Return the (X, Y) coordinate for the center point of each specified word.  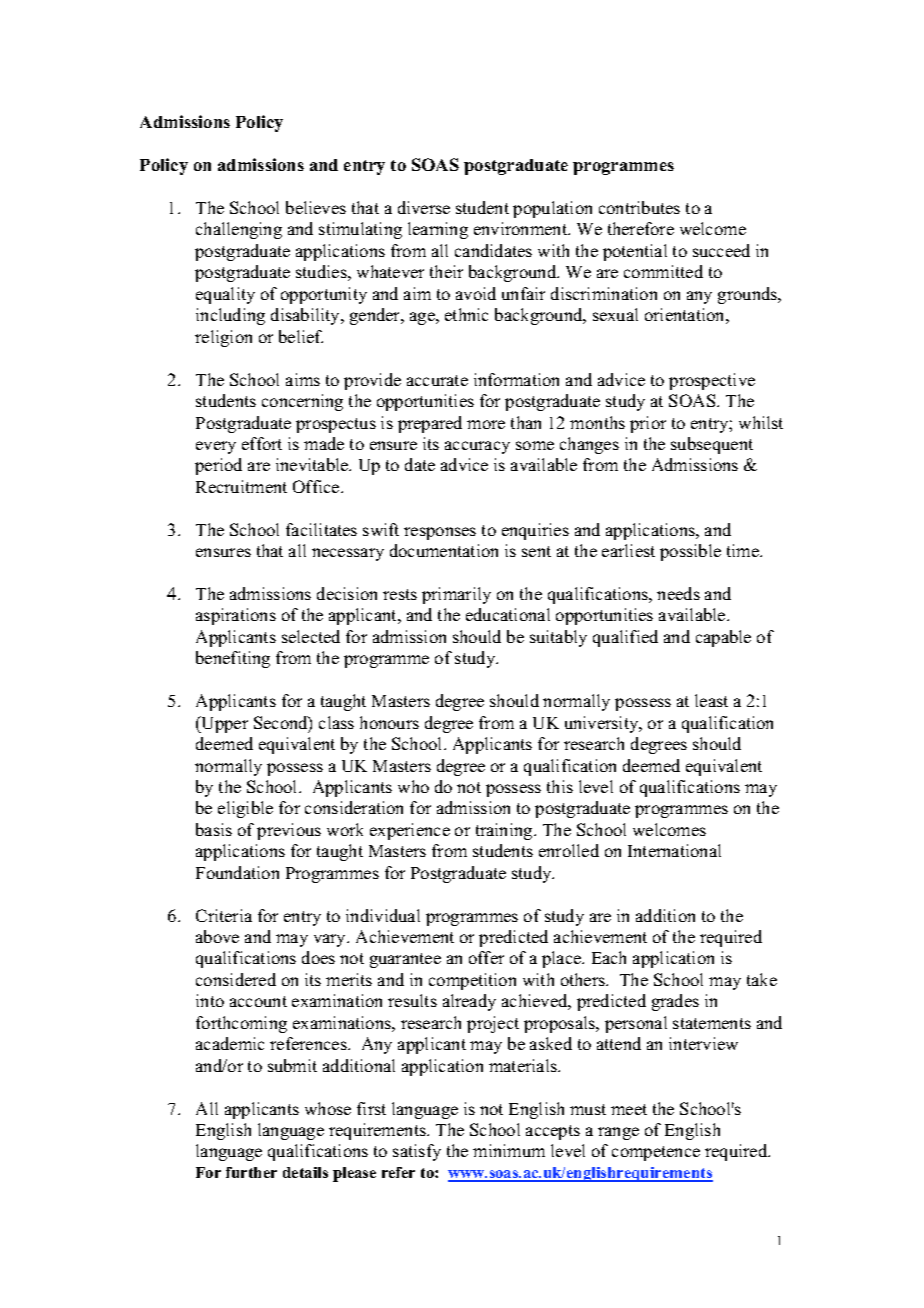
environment (522, 228)
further (251, 1172)
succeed (721, 250)
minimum (509, 1150)
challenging (239, 230)
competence (656, 1153)
